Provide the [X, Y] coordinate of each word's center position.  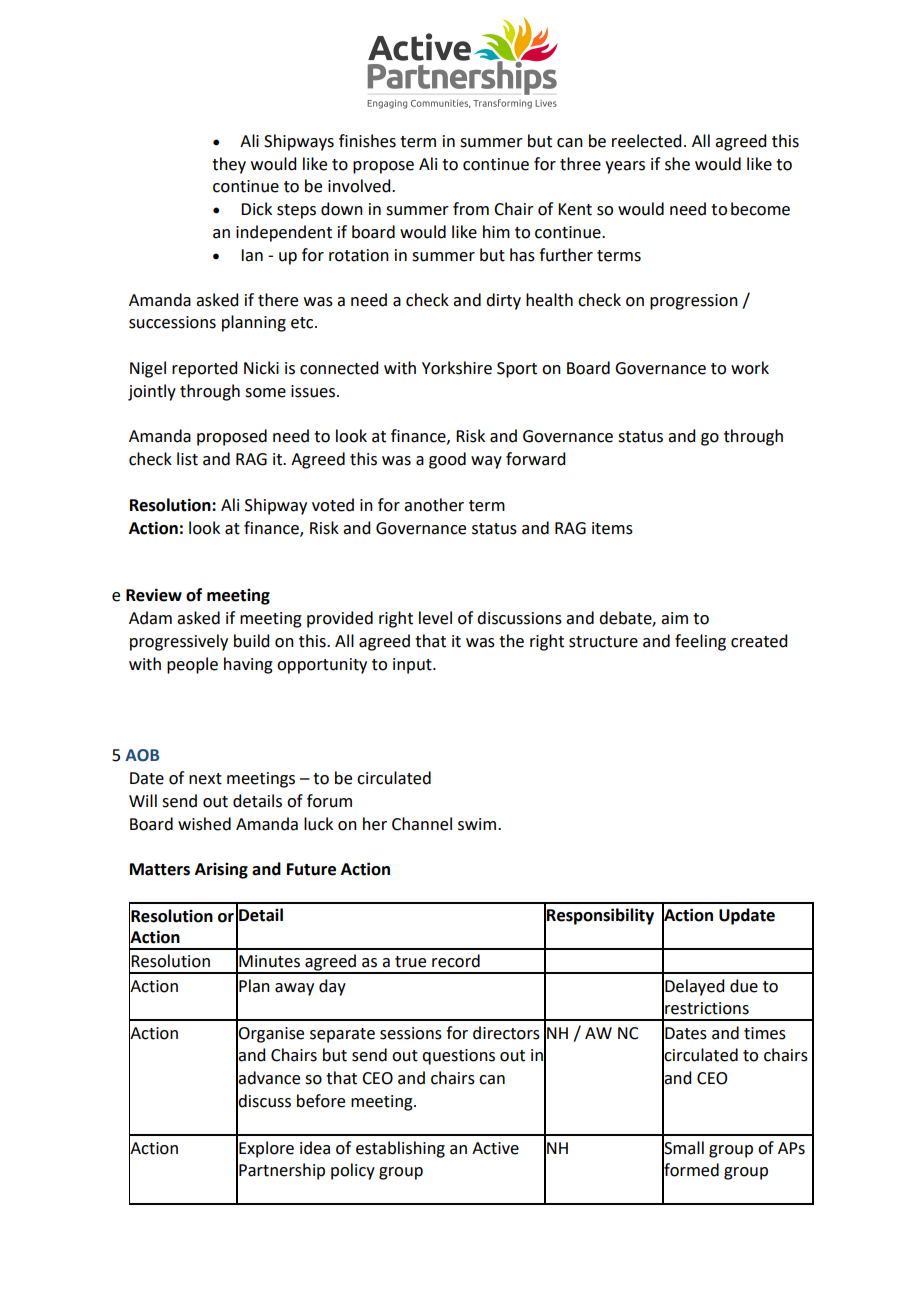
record [456, 961]
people [192, 665]
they [229, 165]
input [413, 666]
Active [495, 1148]
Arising [221, 871]
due [744, 986]
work [750, 368]
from [471, 209]
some [265, 393]
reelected [646, 141]
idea [315, 1148]
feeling [700, 642]
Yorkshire [457, 368]
